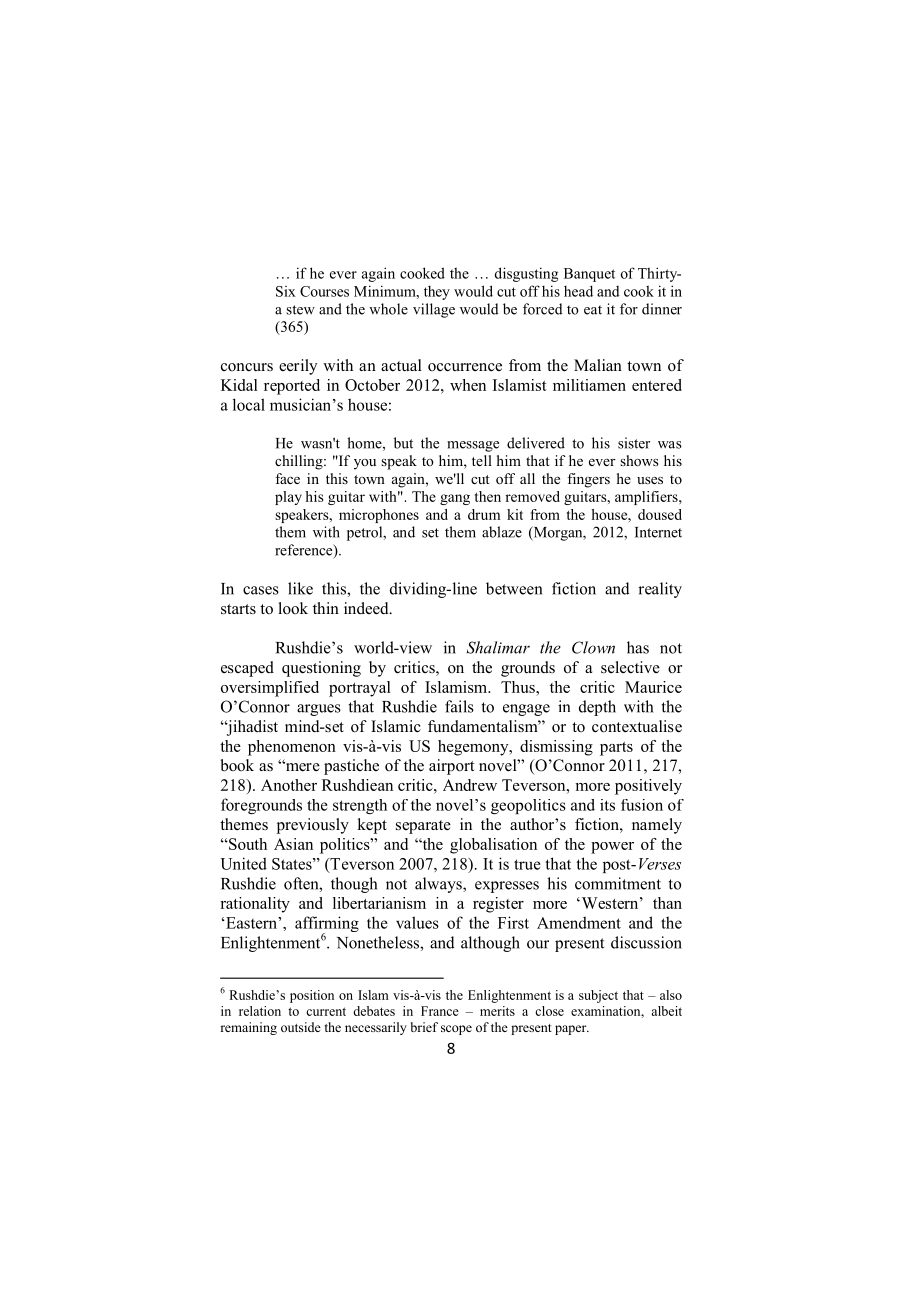  I want to click on has, so click(638, 647).
